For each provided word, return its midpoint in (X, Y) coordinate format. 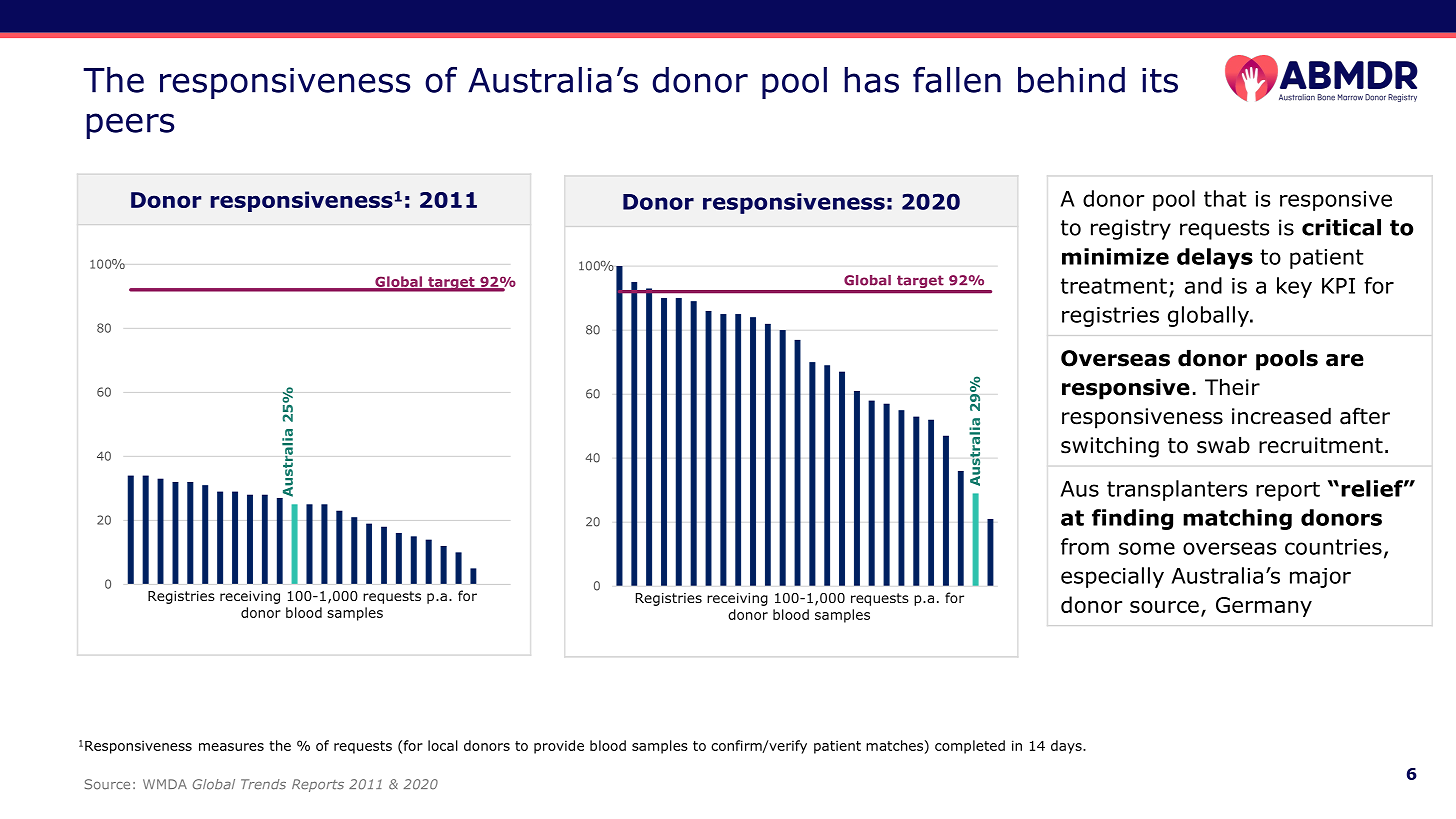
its (1160, 80)
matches (894, 745)
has (871, 80)
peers (130, 126)
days (1067, 747)
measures (231, 747)
